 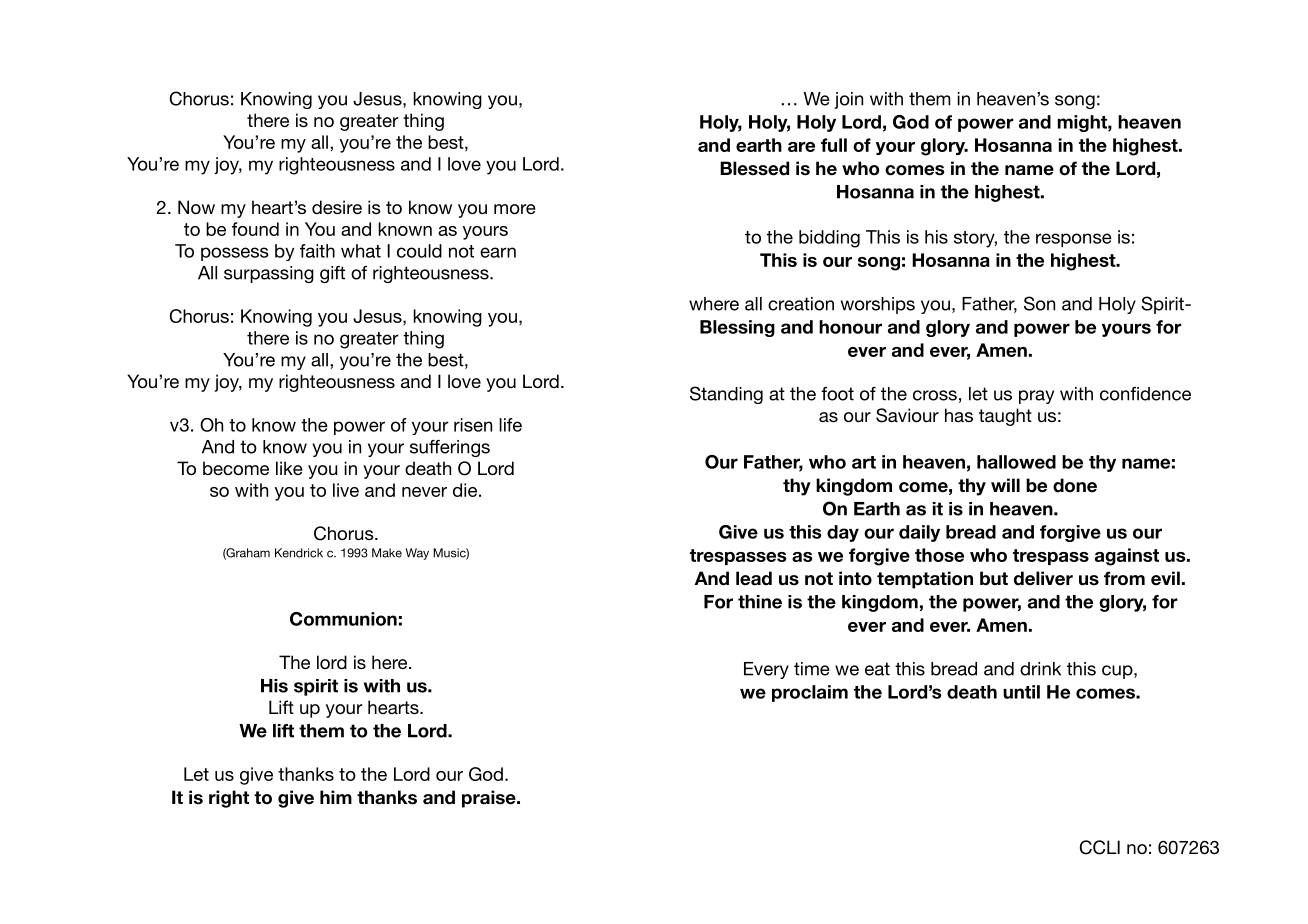 I want to click on desire, so click(x=337, y=207).
